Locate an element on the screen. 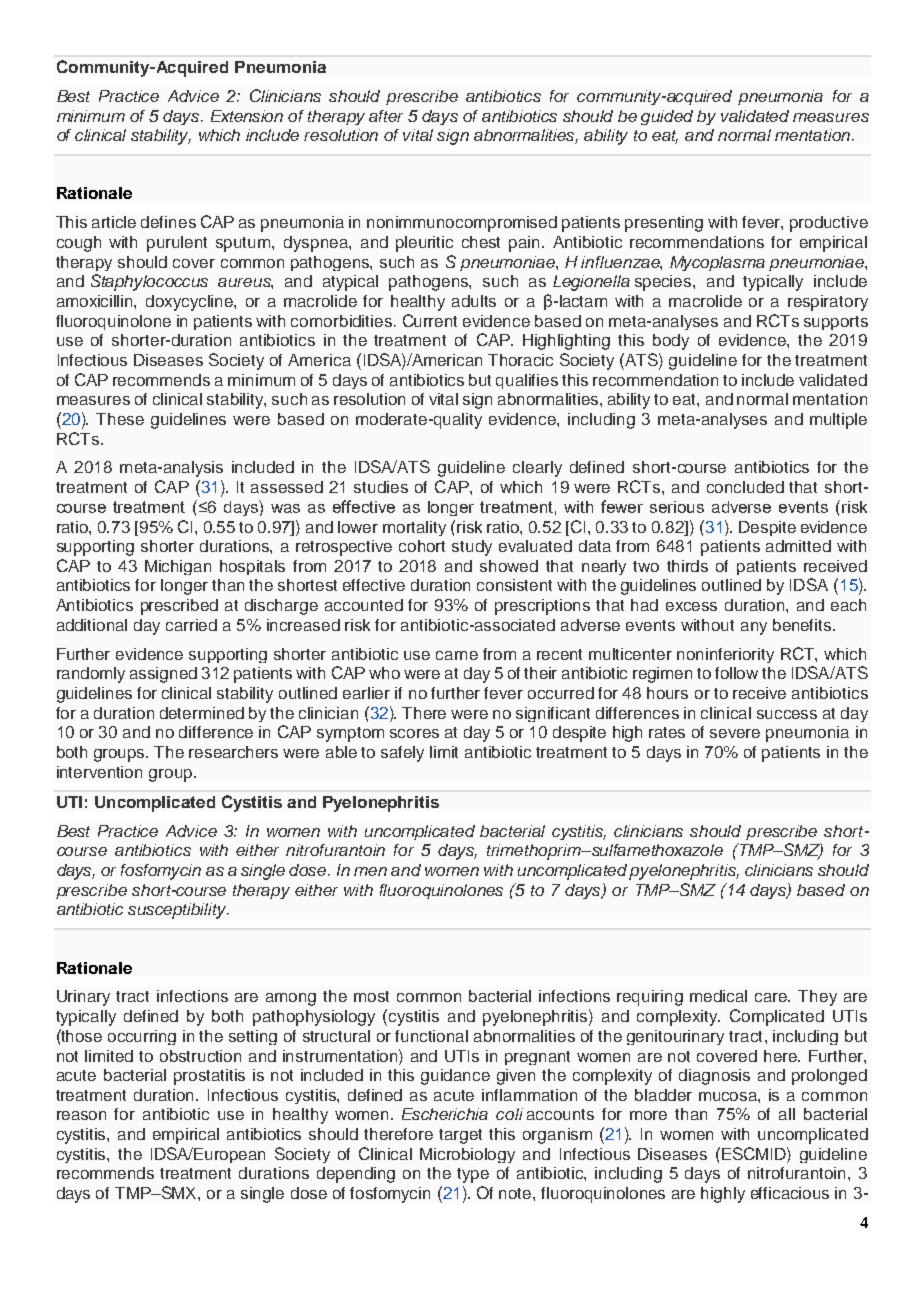 Image resolution: width=924 pixels, height=1308 pixels. susceptibility is located at coordinates (178, 911).
